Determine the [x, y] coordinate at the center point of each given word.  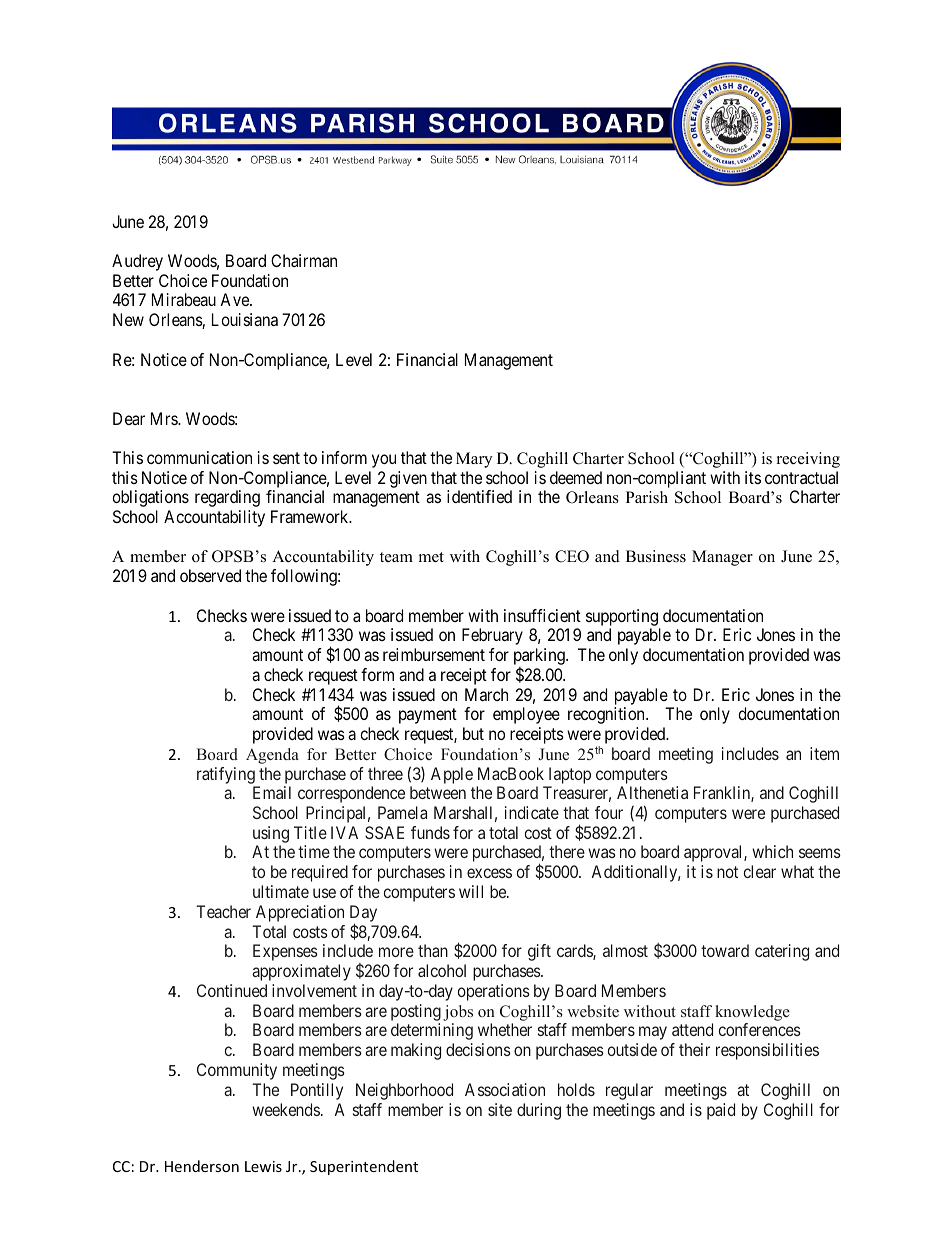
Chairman [304, 260]
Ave [235, 299]
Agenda [272, 756]
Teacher [223, 911]
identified [479, 496]
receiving [808, 460]
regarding [227, 498]
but [473, 733]
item [824, 753]
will [471, 891]
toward [725, 950]
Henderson [202, 1166]
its [753, 477]
